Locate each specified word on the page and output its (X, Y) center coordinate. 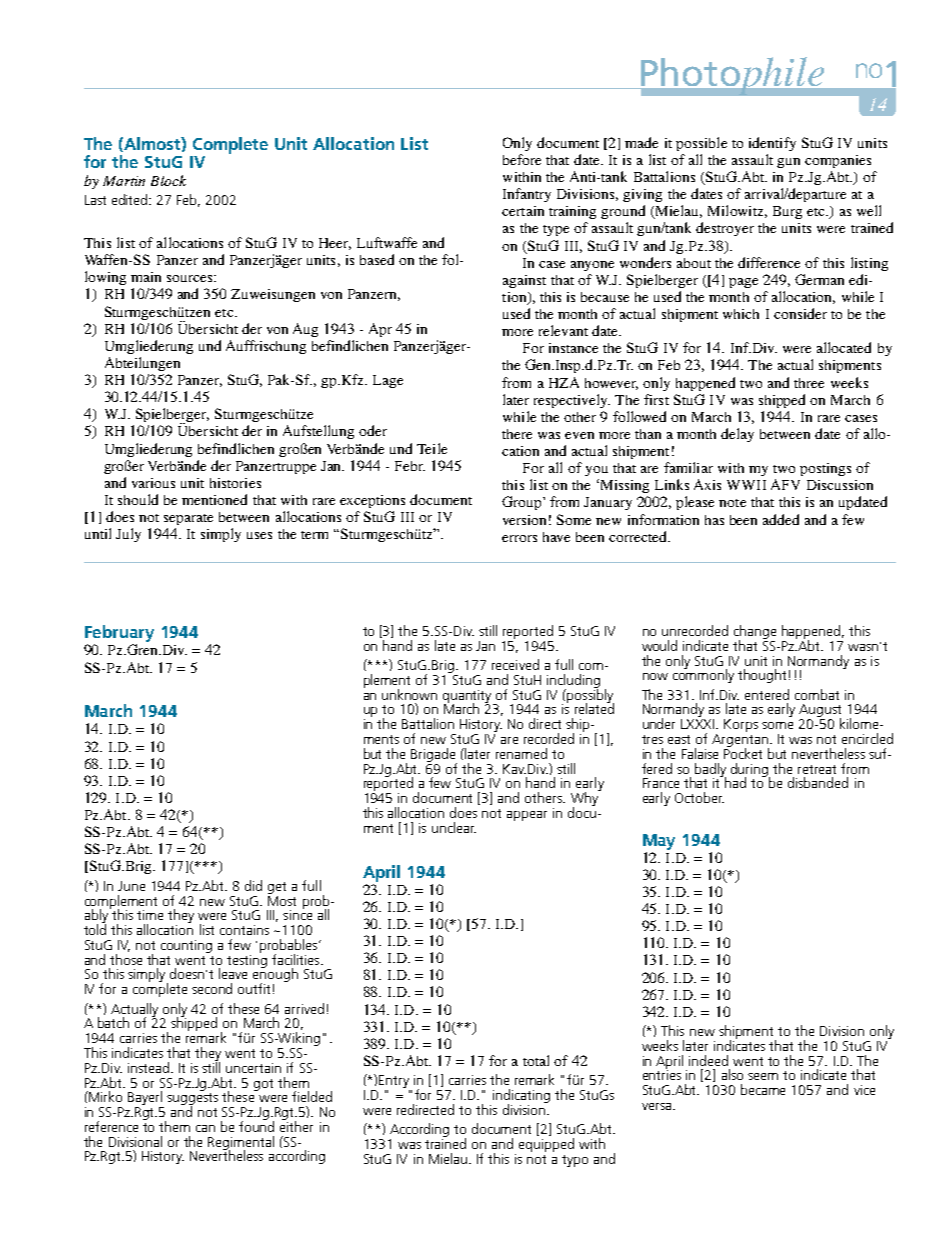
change (755, 633)
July (128, 535)
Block (168, 180)
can (205, 1128)
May (659, 842)
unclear (454, 827)
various (153, 483)
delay (737, 435)
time (150, 915)
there (517, 434)
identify (772, 144)
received (515, 664)
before (522, 159)
